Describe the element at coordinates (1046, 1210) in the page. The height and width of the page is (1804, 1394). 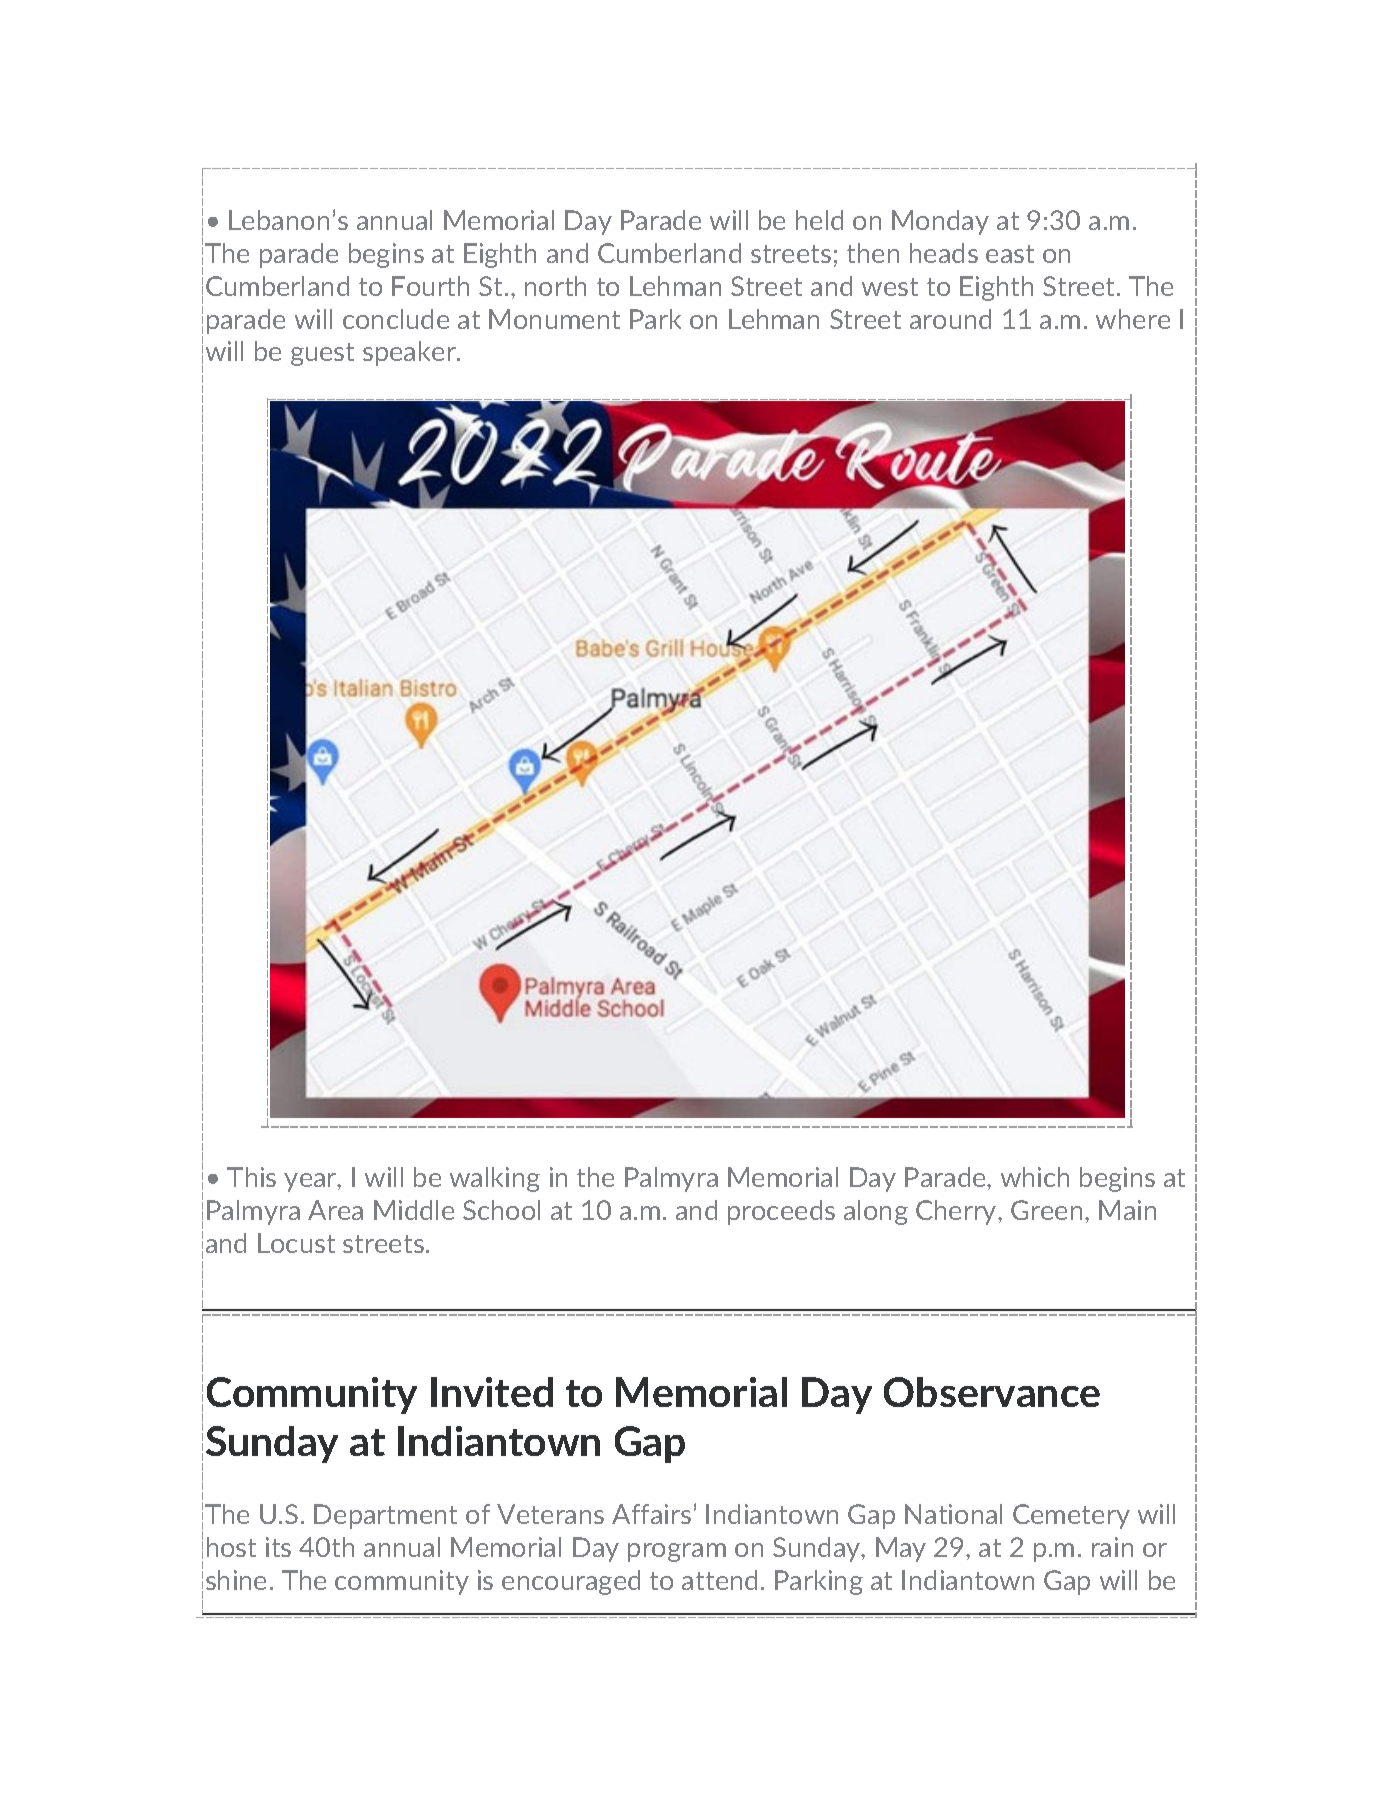
I see `Green` at that location.
